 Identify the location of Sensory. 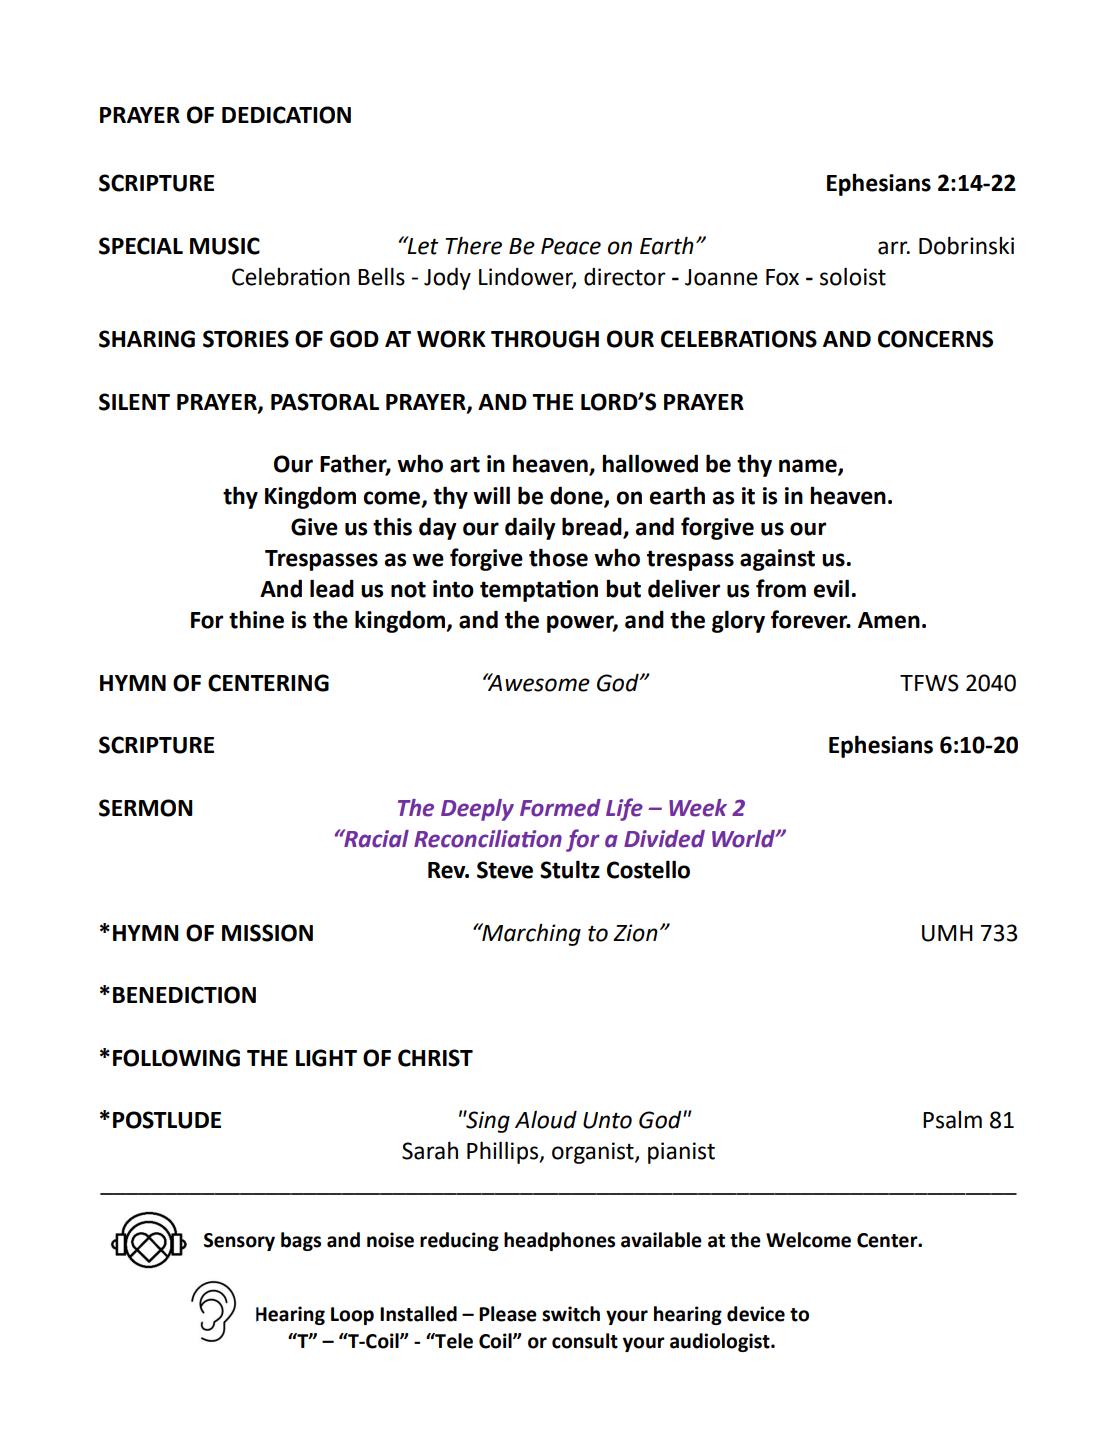
(239, 1242).
